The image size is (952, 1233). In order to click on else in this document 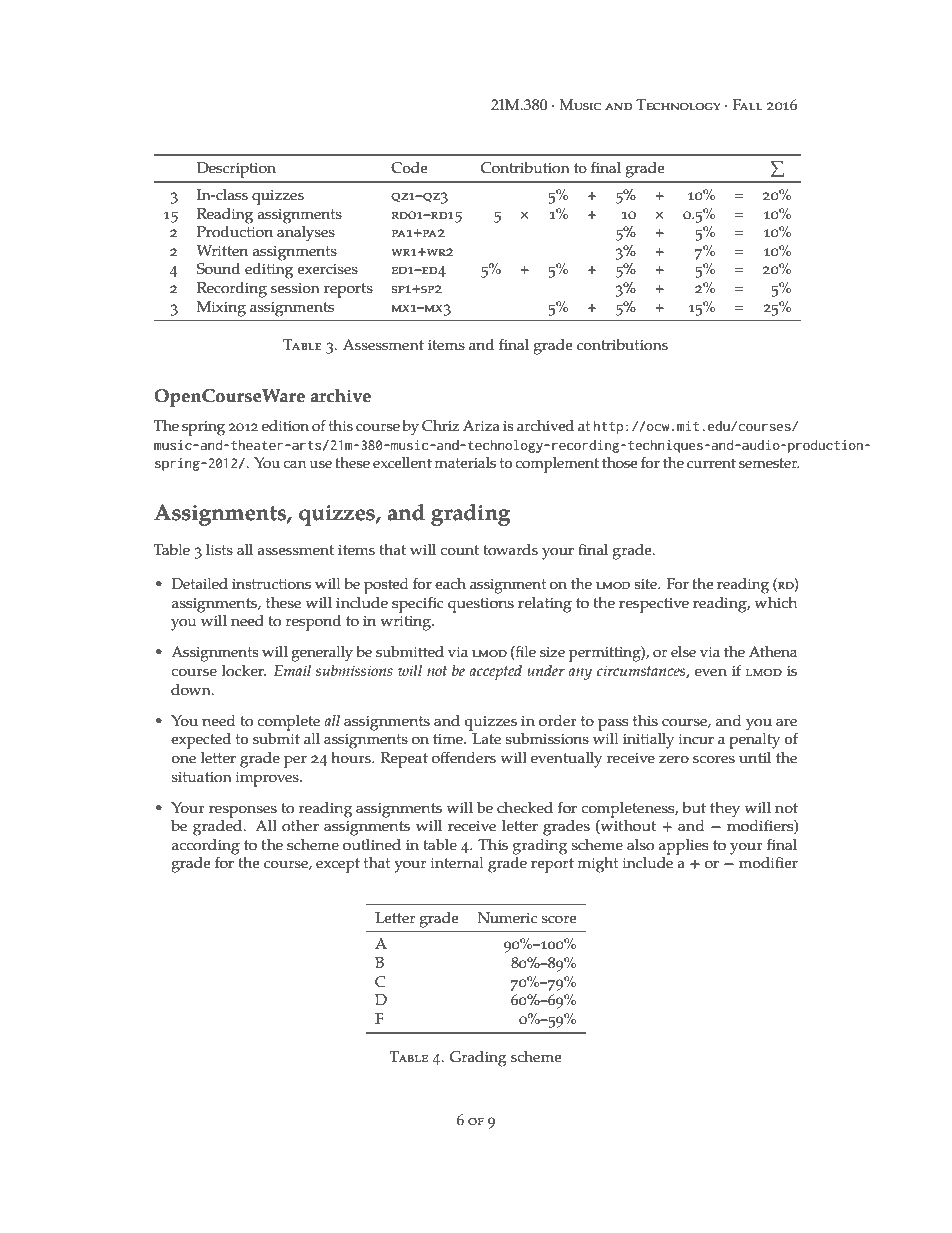, I will do `click(683, 652)`.
